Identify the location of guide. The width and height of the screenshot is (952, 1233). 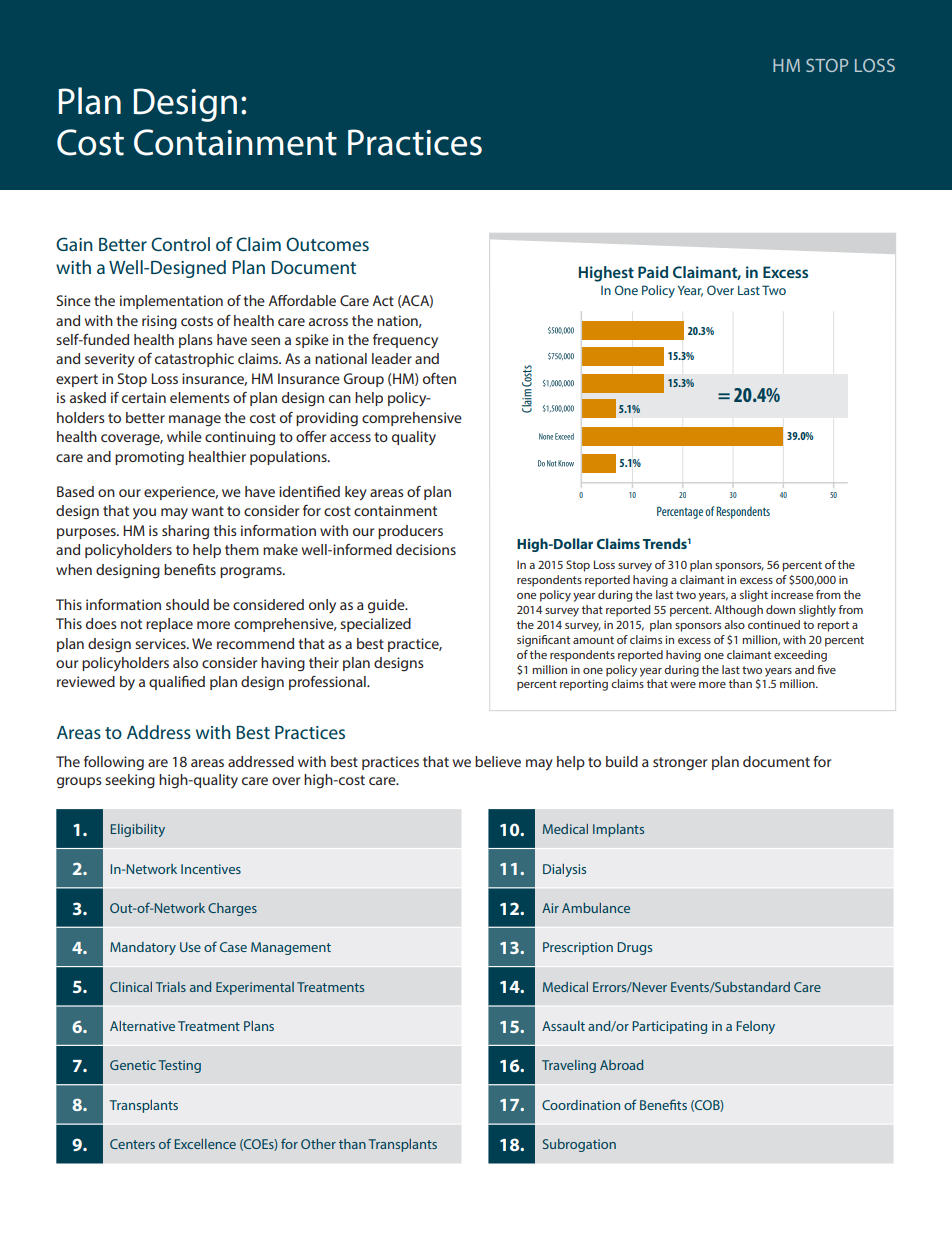
(387, 606).
